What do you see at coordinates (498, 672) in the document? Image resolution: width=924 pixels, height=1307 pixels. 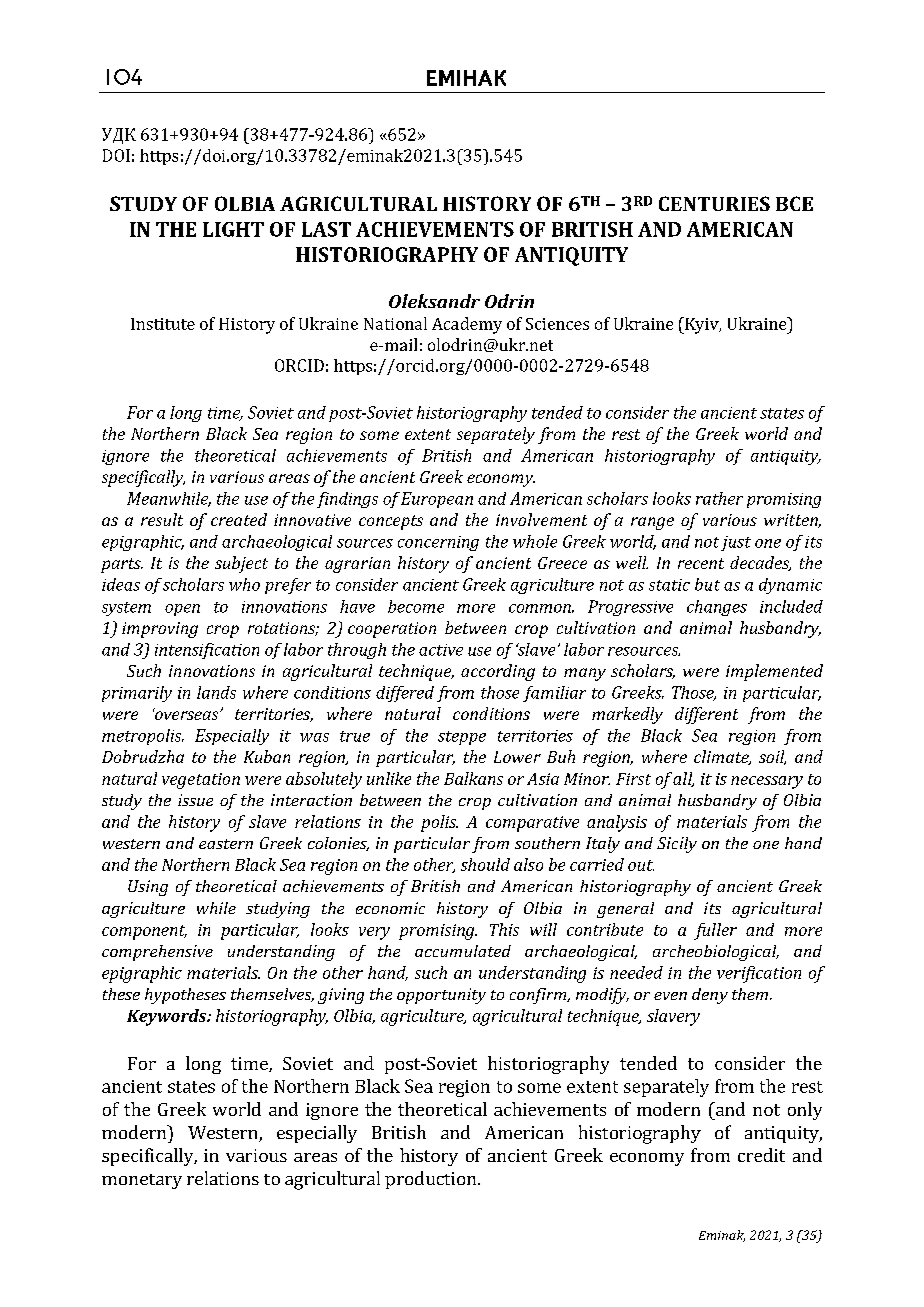 I see `according` at bounding box center [498, 672].
